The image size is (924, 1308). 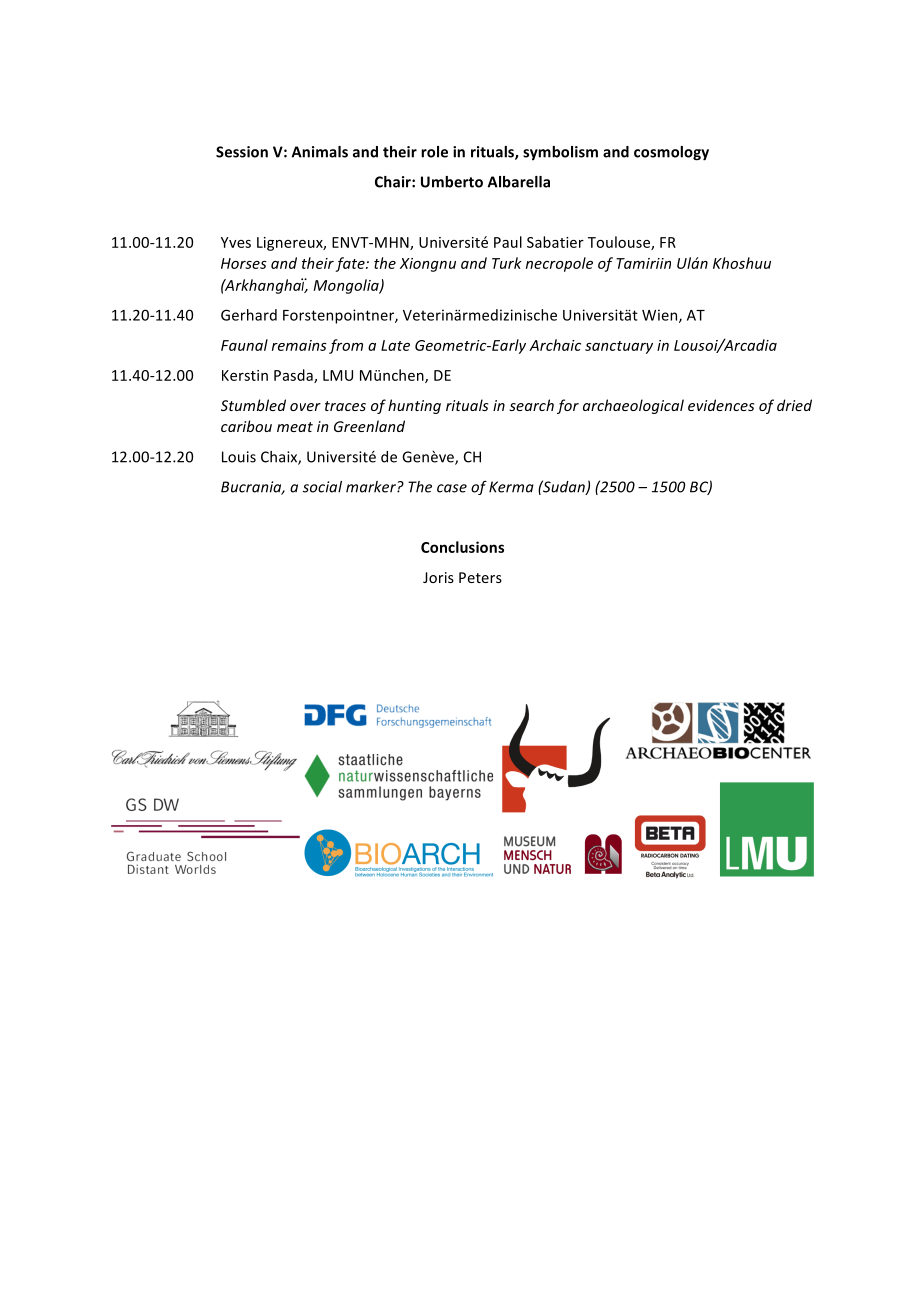 What do you see at coordinates (555, 345) in the page?
I see `Archaic` at bounding box center [555, 345].
